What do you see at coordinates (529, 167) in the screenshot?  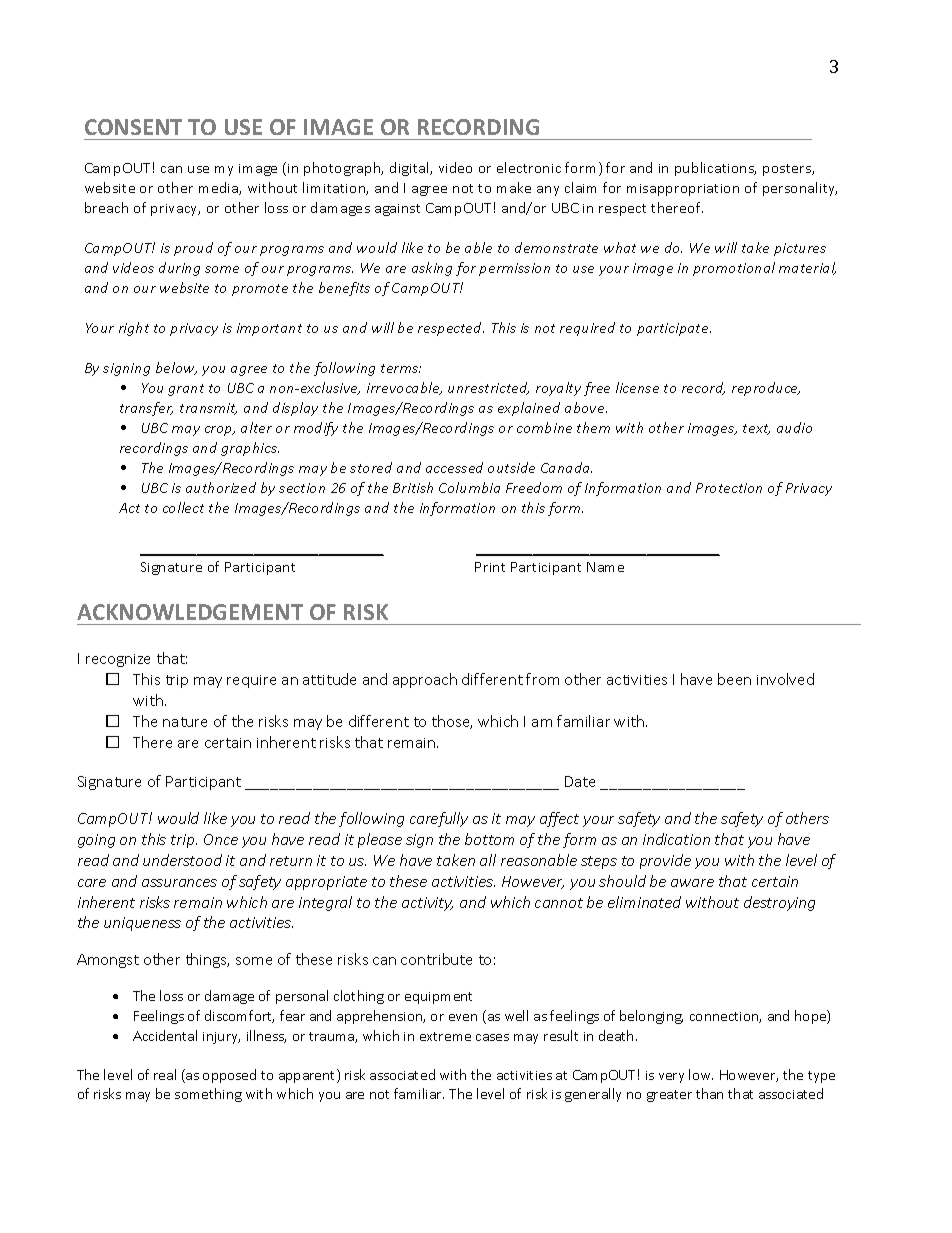 I see `electronic` at bounding box center [529, 167].
